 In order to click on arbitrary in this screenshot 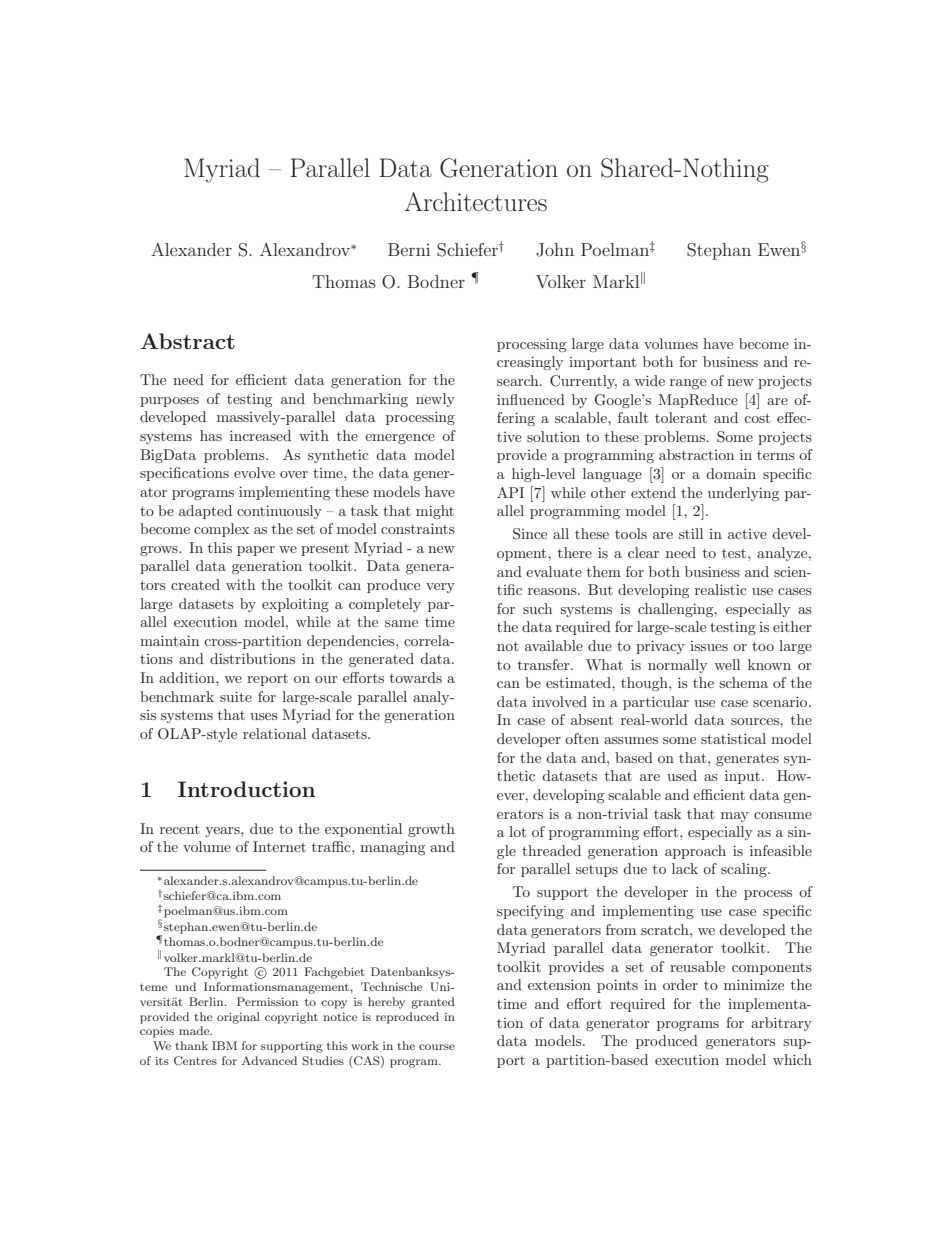, I will do `click(781, 1024)`.
